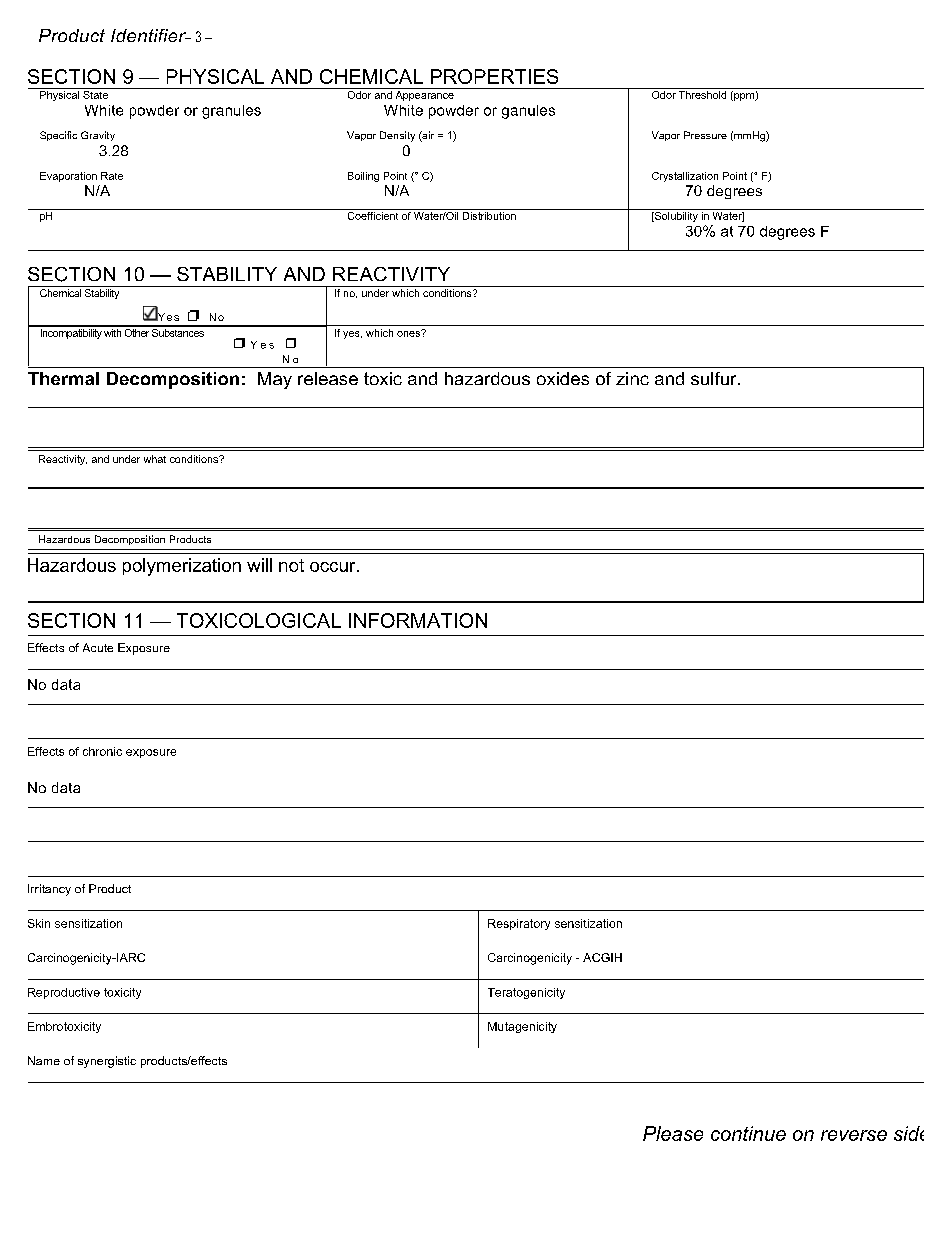  What do you see at coordinates (748, 1133) in the image?
I see `continue` at bounding box center [748, 1133].
